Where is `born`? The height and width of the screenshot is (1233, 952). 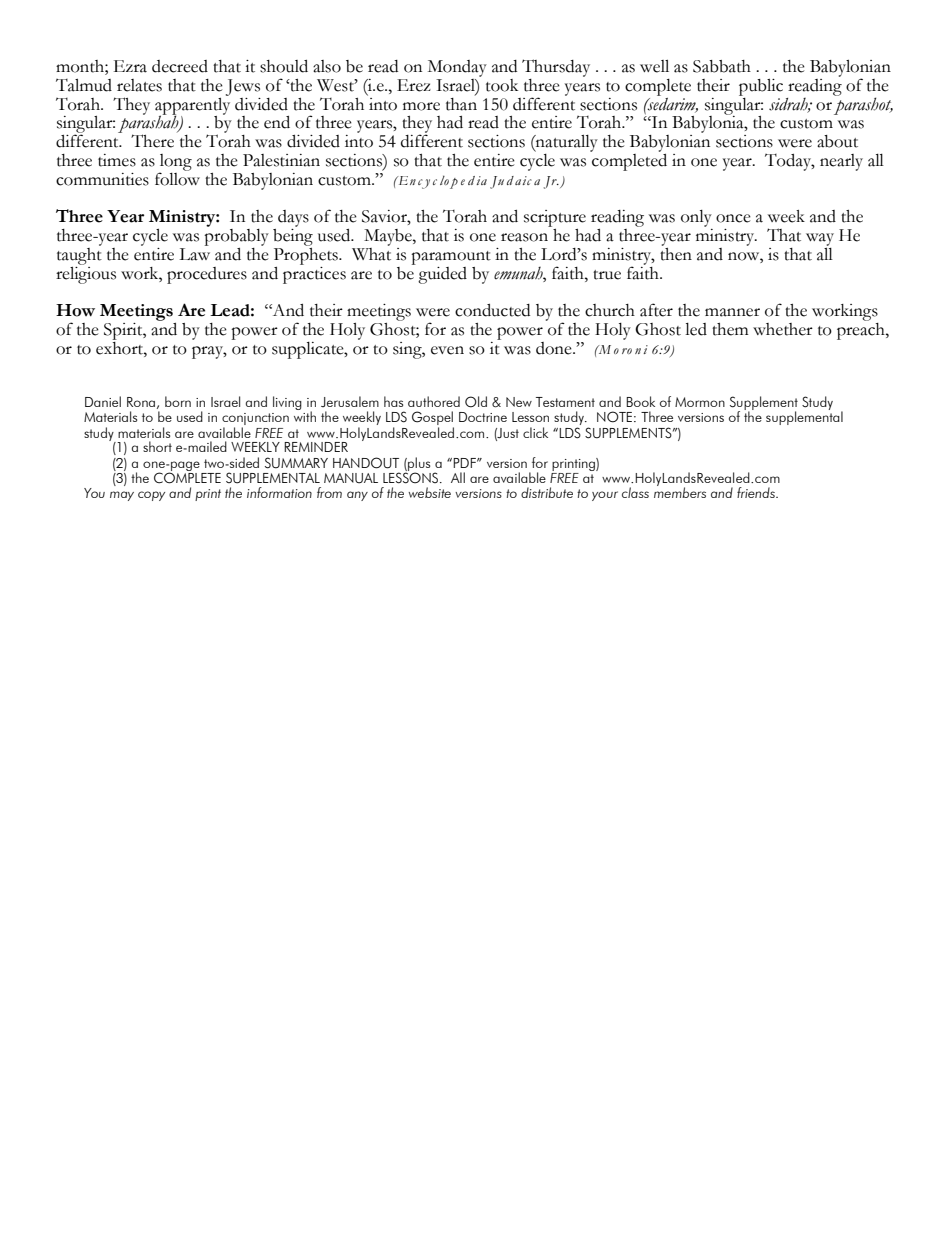 born is located at coordinates (178, 401).
